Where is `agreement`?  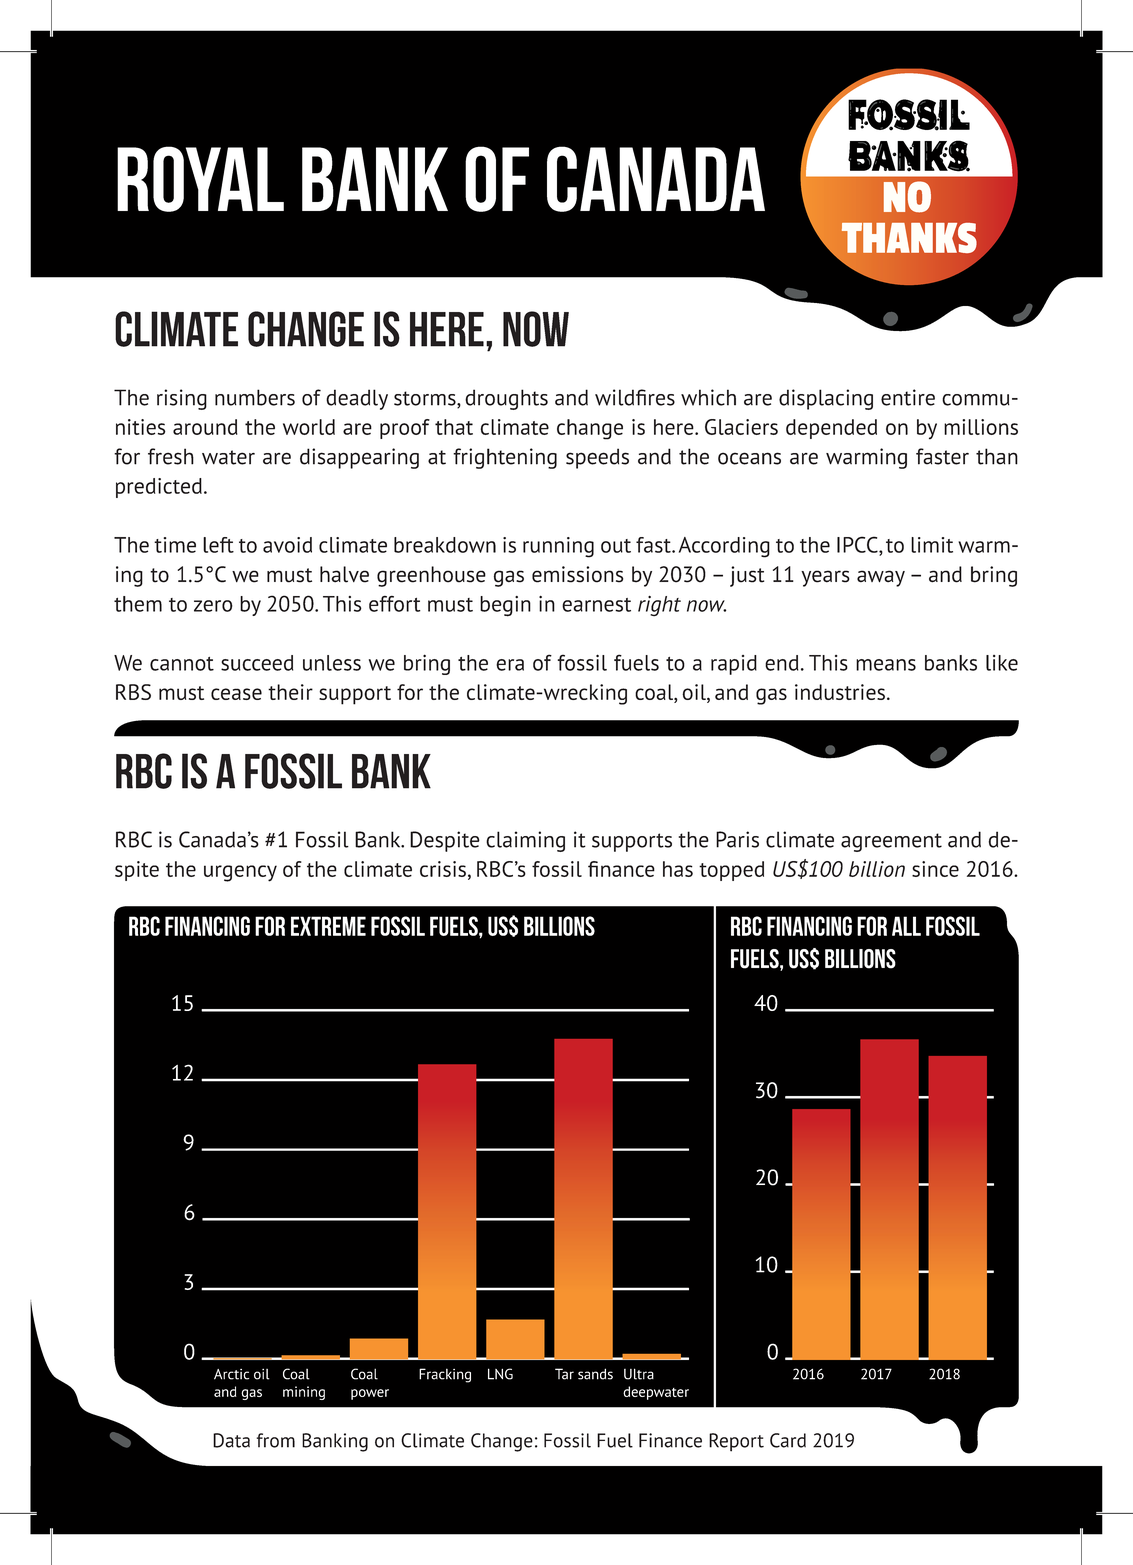 agreement is located at coordinates (891, 842).
